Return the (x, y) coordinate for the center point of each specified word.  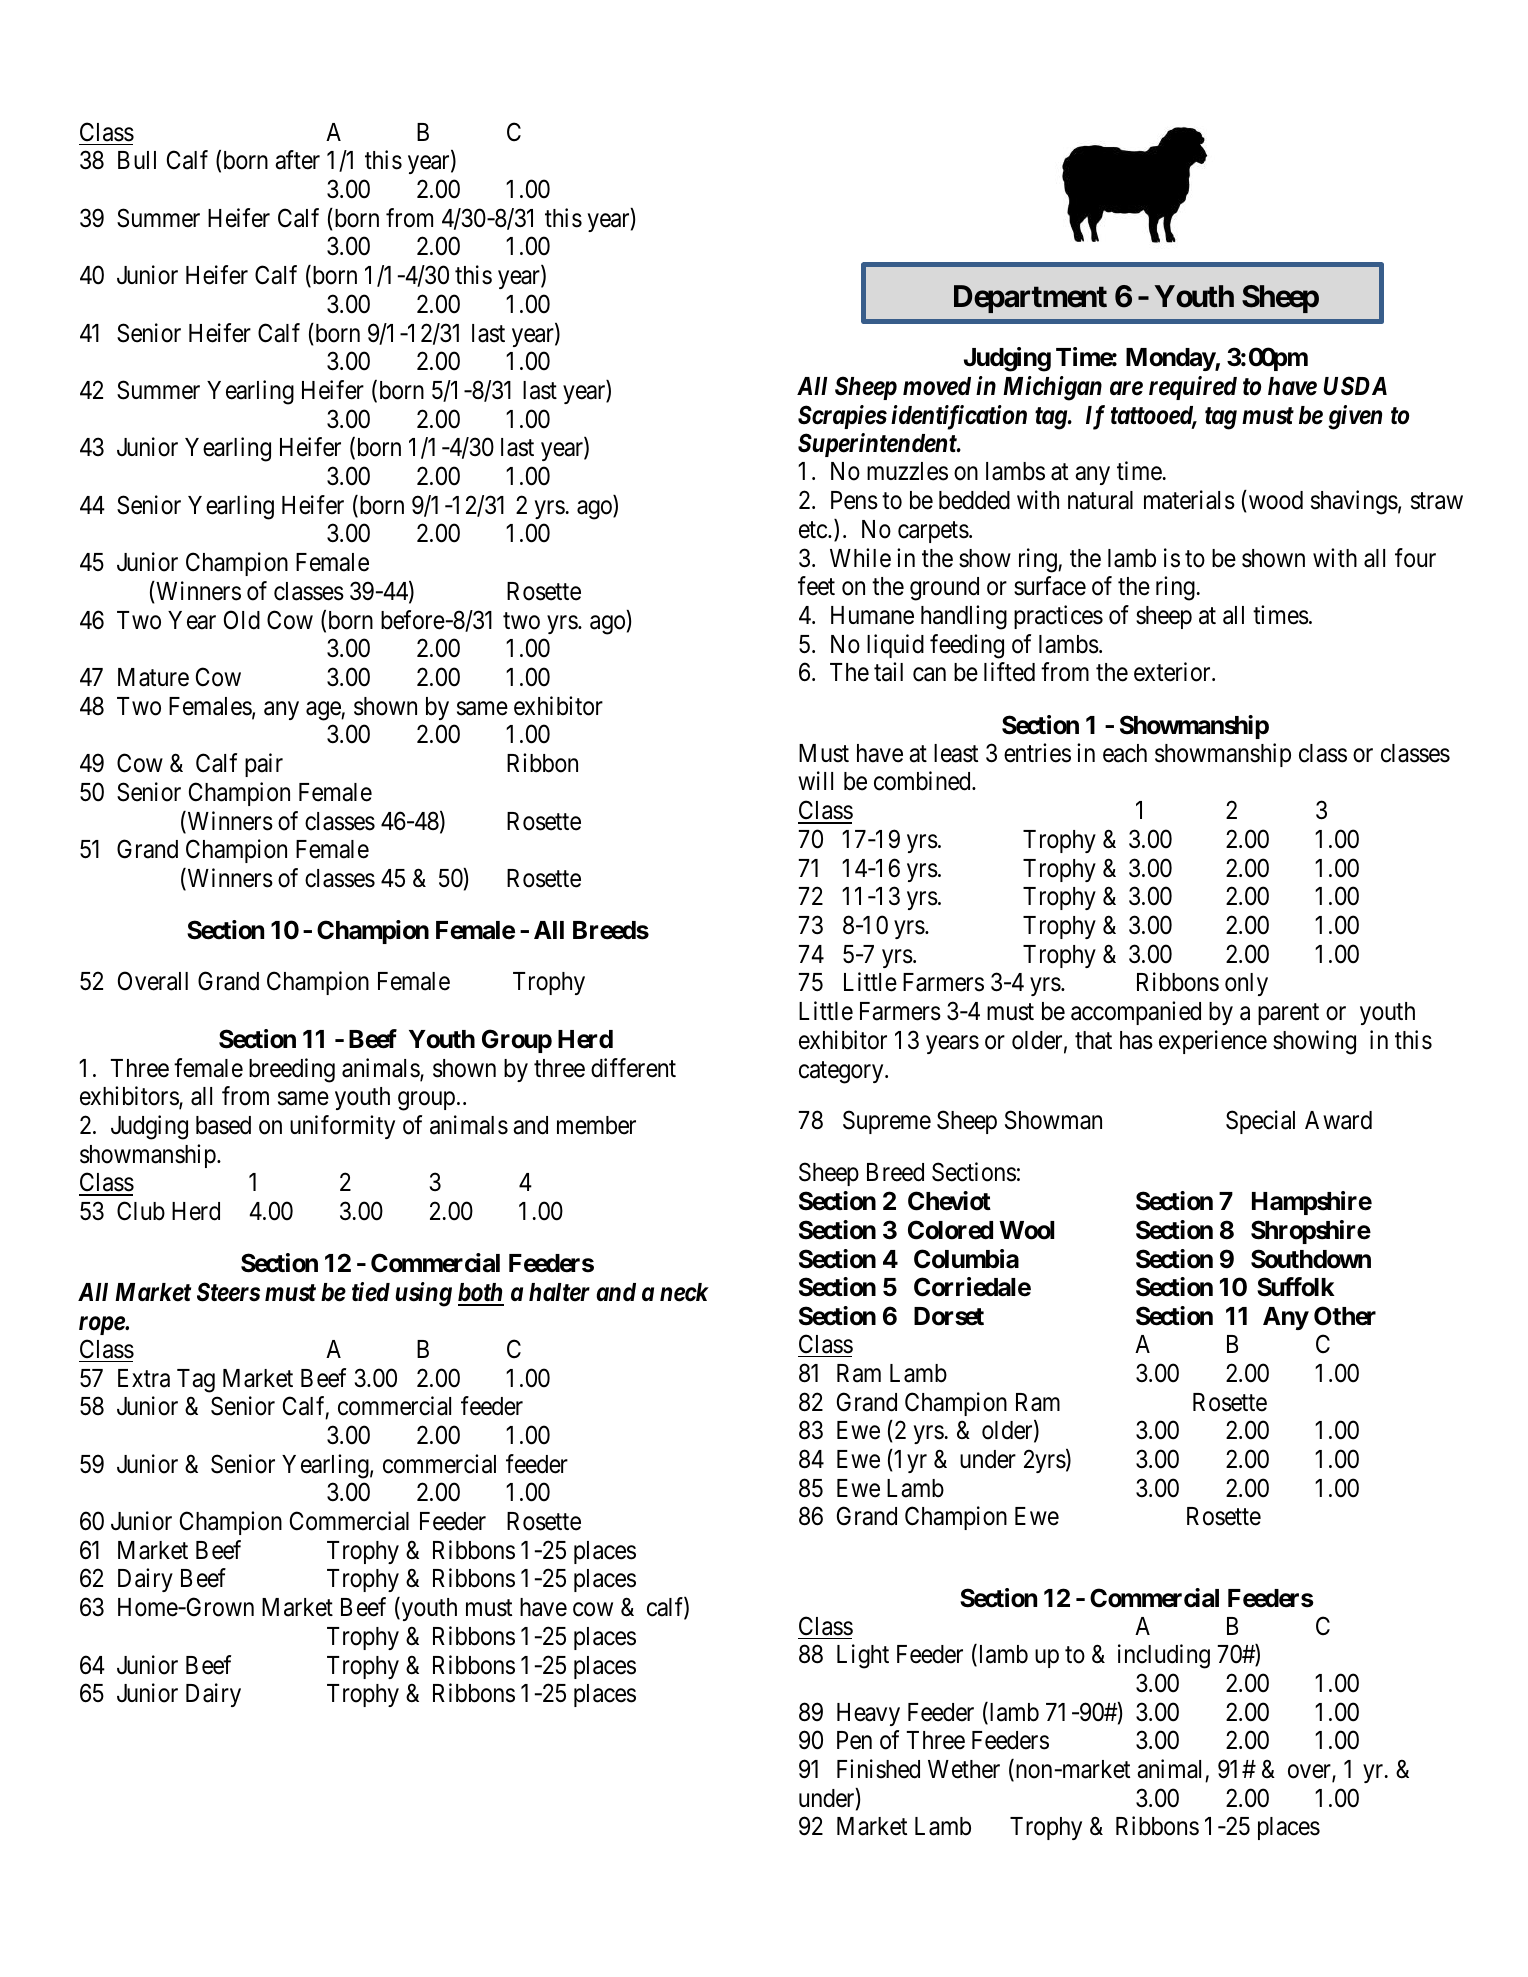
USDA (1355, 386)
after (297, 160)
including (1164, 1656)
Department (1030, 299)
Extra (144, 1378)
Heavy (868, 1714)
